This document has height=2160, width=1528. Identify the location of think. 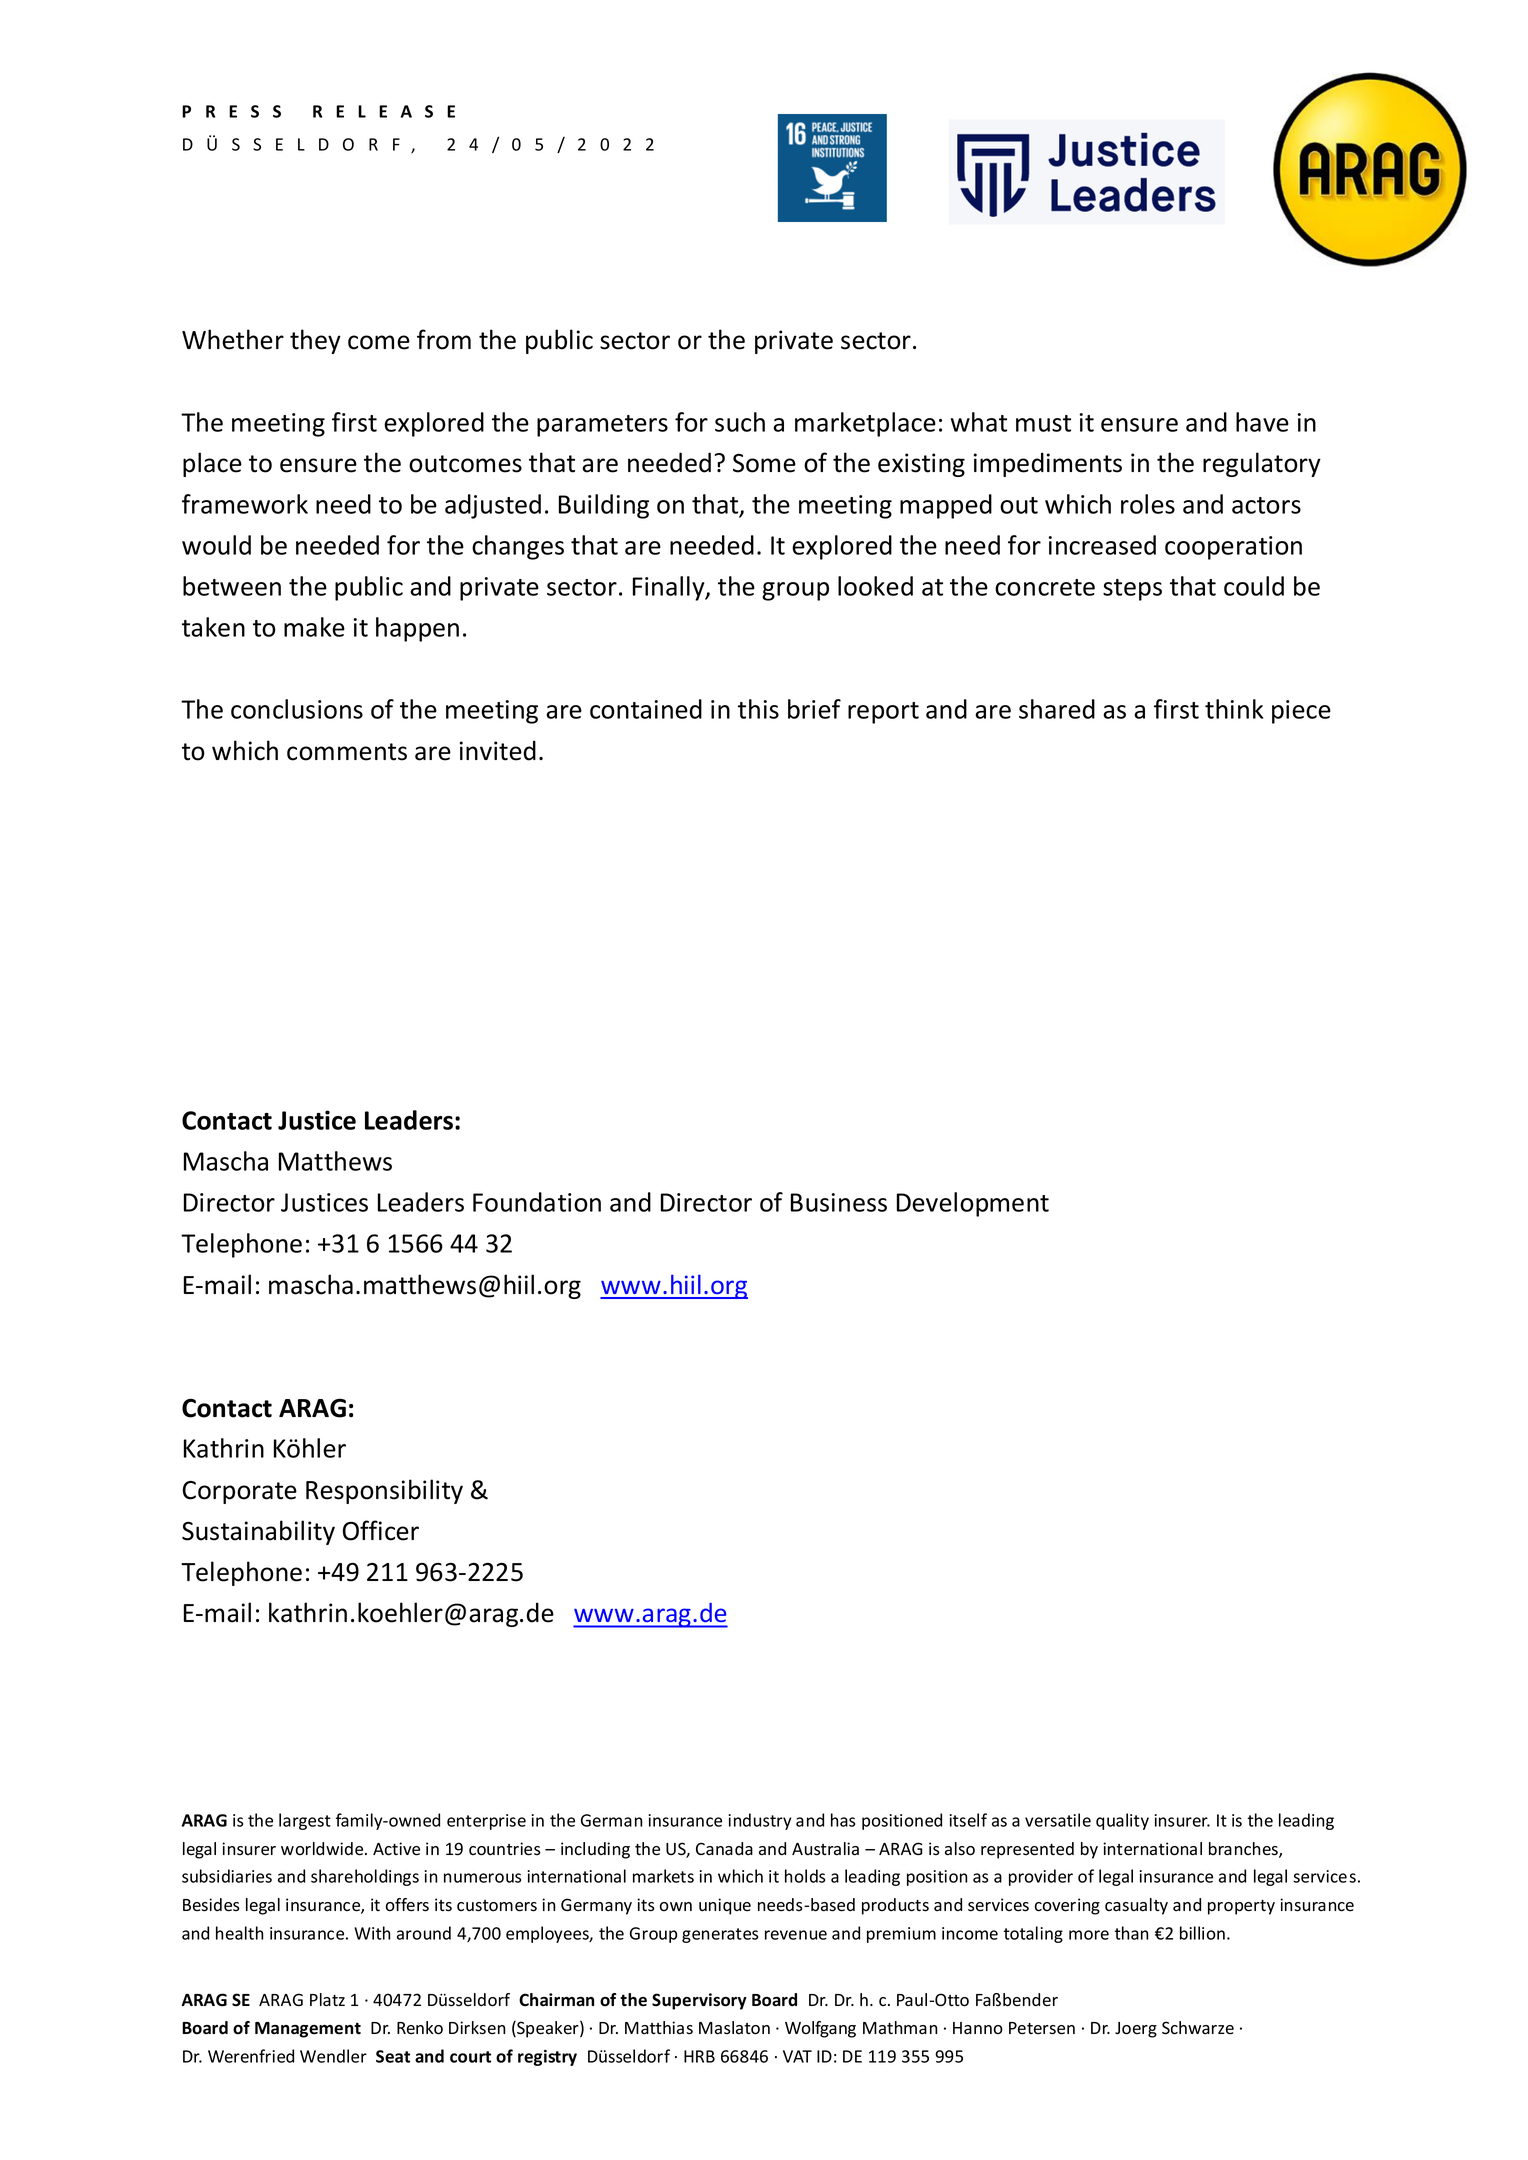
(1234, 709).
